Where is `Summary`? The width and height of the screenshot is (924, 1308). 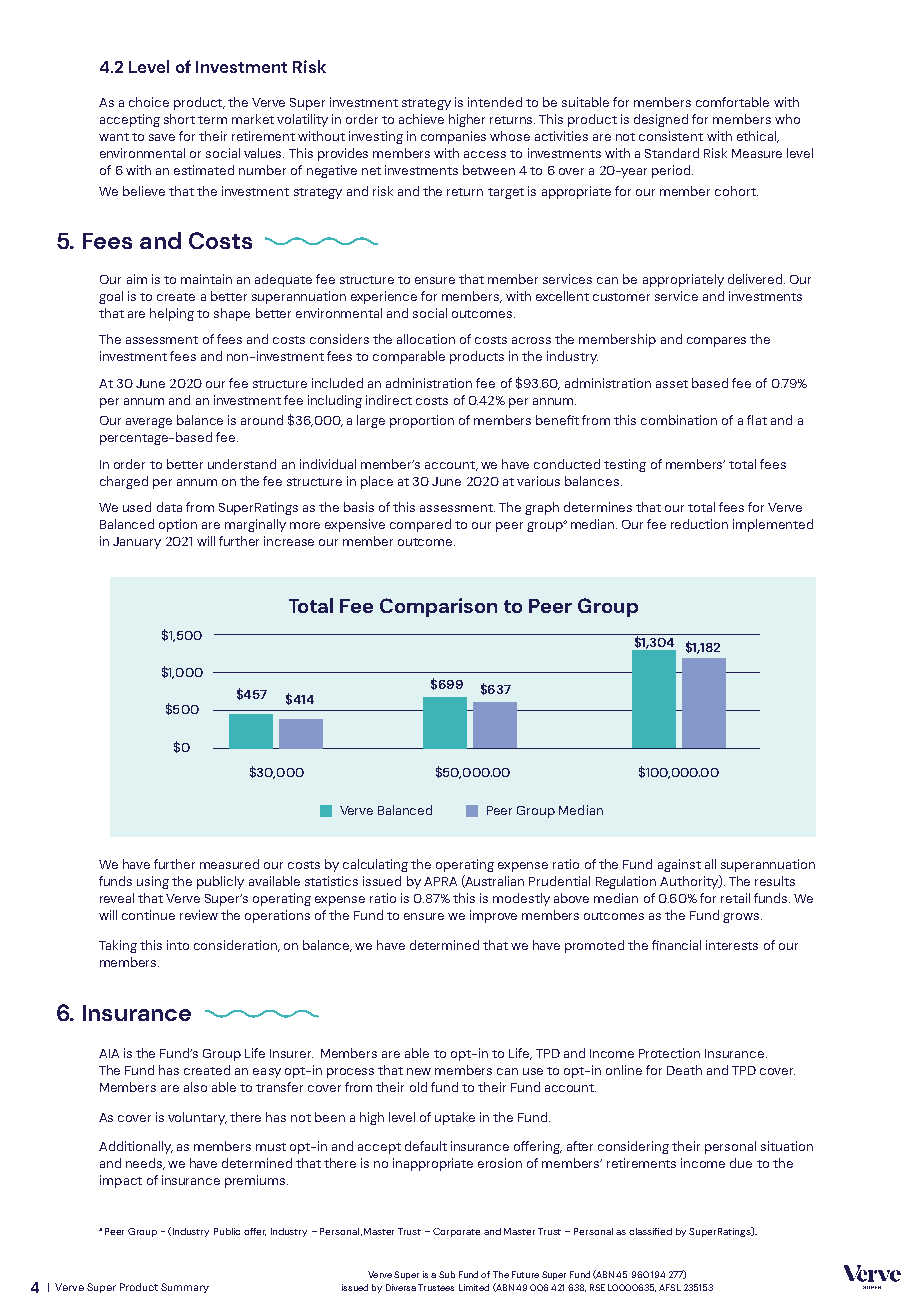
Summary is located at coordinates (185, 1288).
